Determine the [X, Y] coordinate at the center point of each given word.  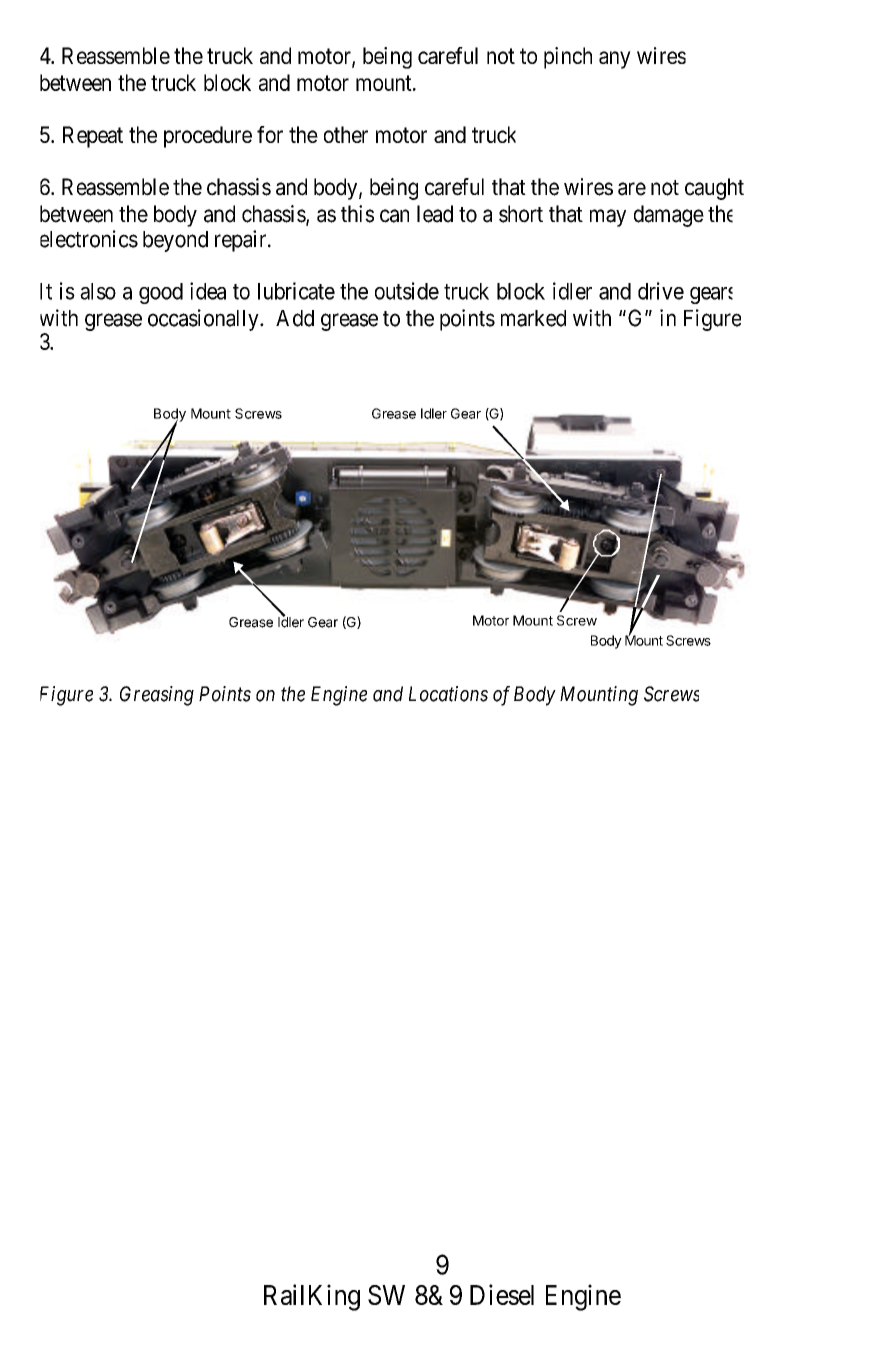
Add [295, 318]
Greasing [157, 696]
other [346, 134]
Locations [448, 694]
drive [661, 291]
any [615, 60]
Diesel [502, 1294]
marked [533, 318]
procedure [208, 137]
